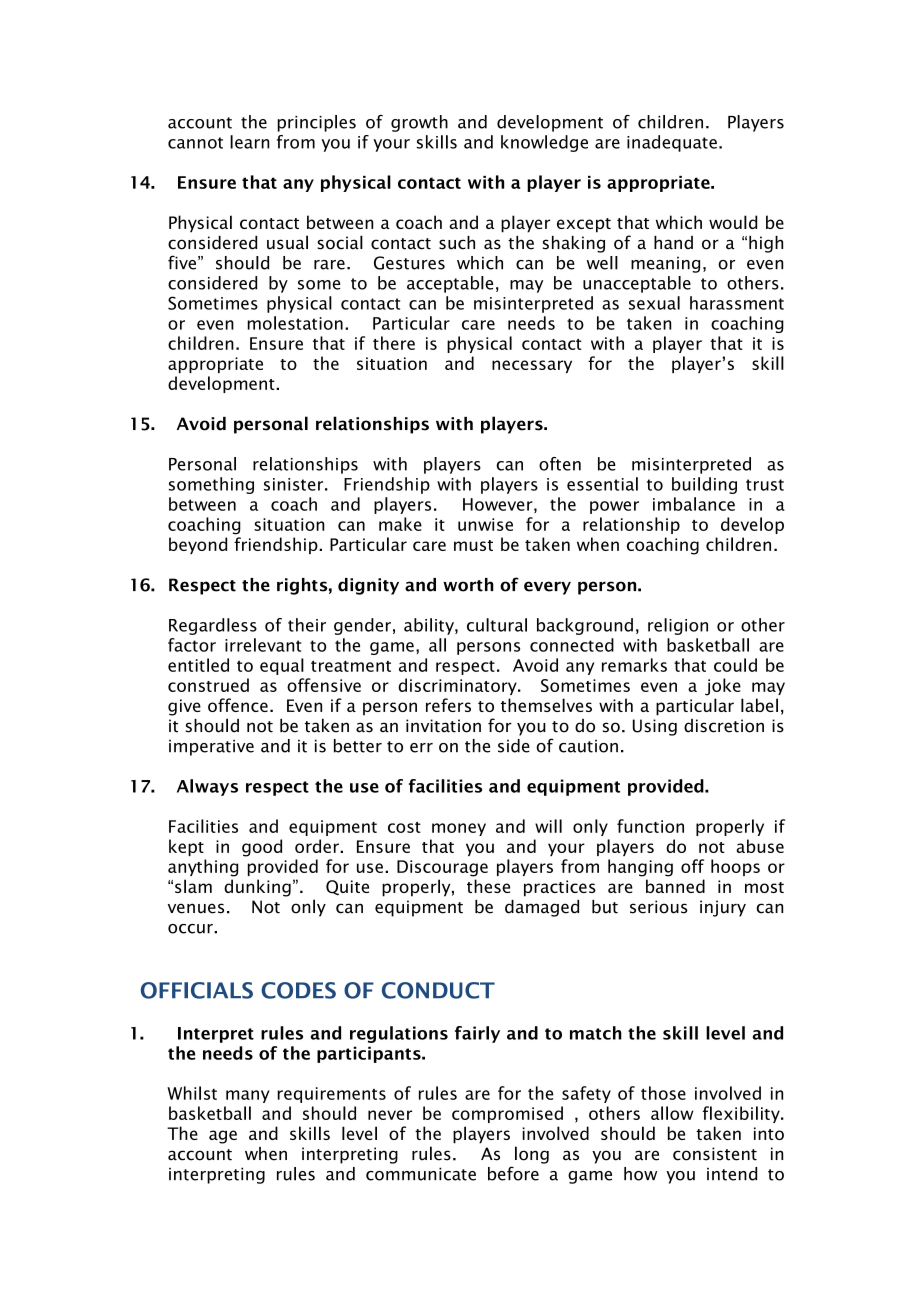  I want to click on many, so click(248, 1096).
